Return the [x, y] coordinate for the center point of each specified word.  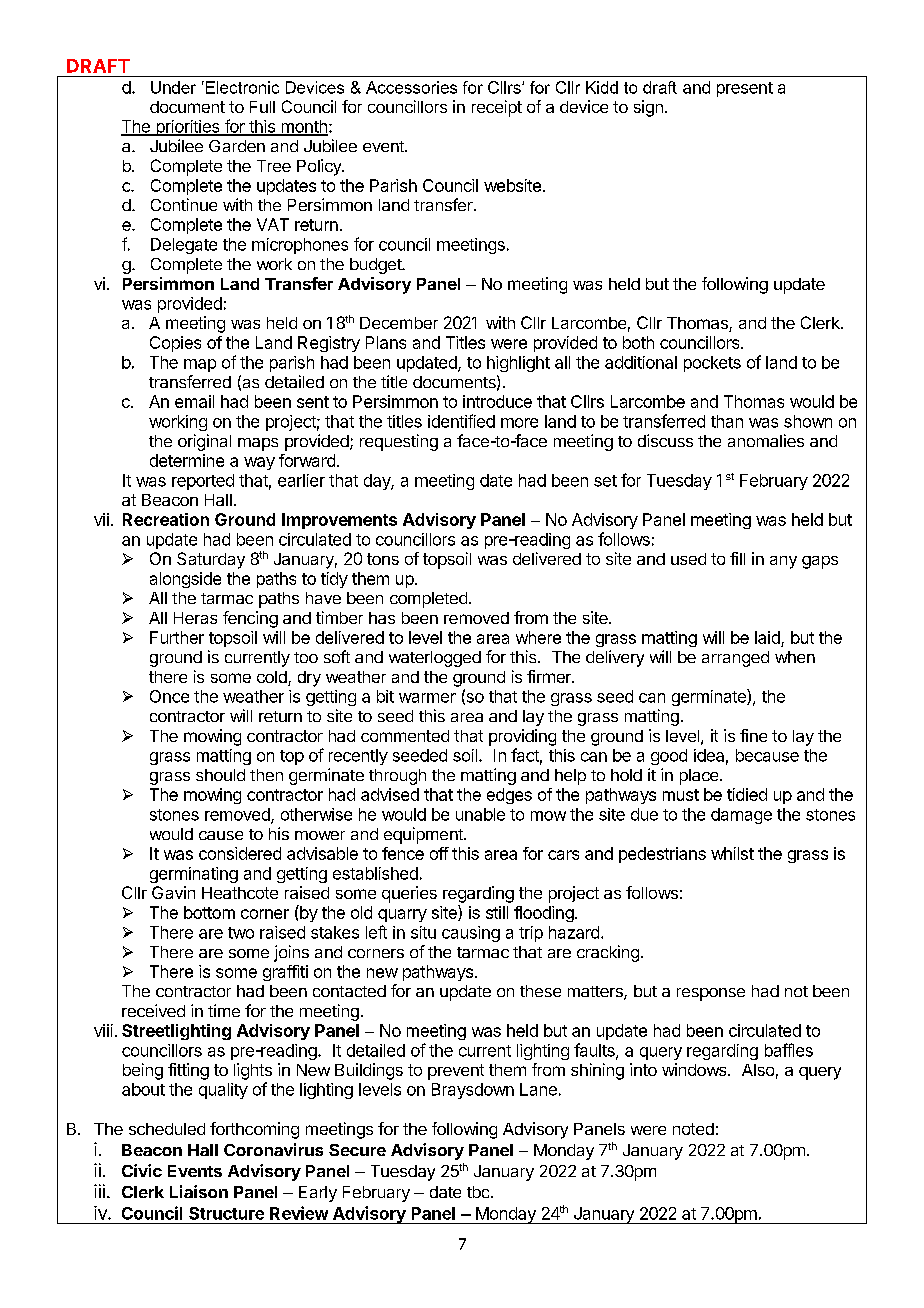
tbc [479, 1192]
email [194, 401]
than [727, 421]
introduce [497, 401]
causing [471, 934]
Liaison [199, 1191]
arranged [735, 659]
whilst [732, 853]
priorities [188, 128]
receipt [497, 108]
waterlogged [435, 659]
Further [177, 637]
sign [648, 108]
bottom [209, 912]
